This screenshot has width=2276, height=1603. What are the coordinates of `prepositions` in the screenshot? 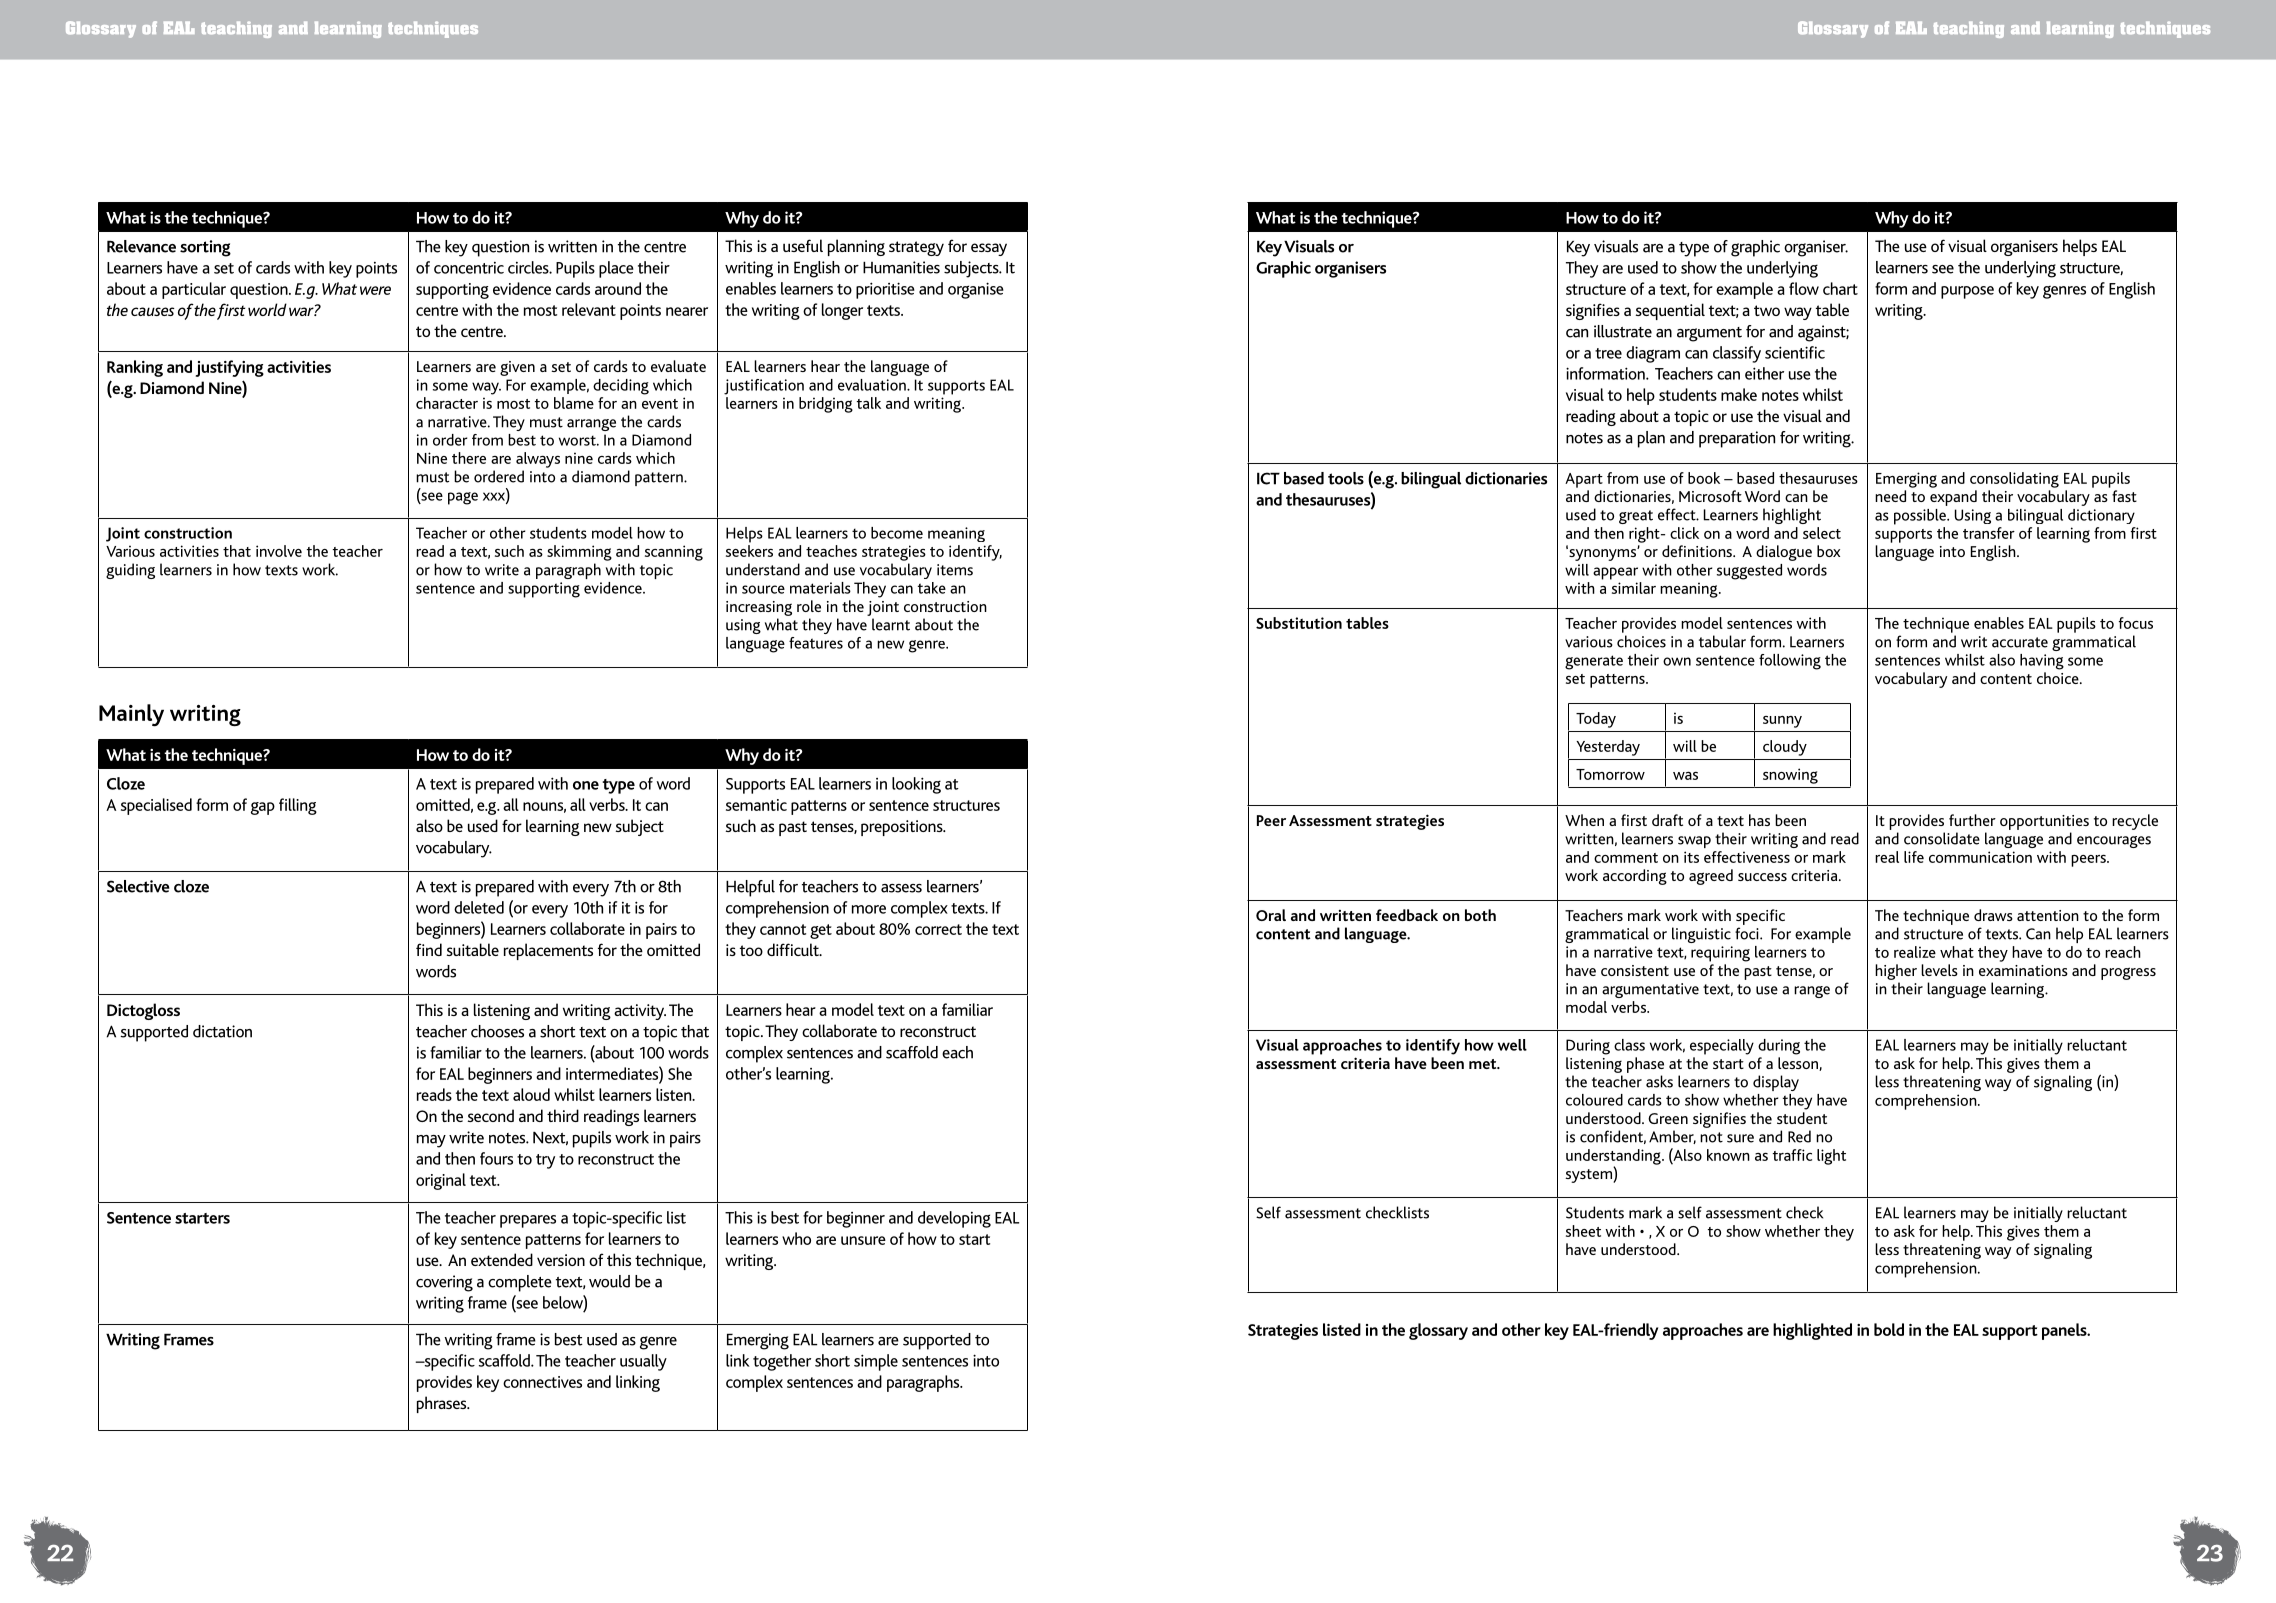 It's located at (903, 828).
